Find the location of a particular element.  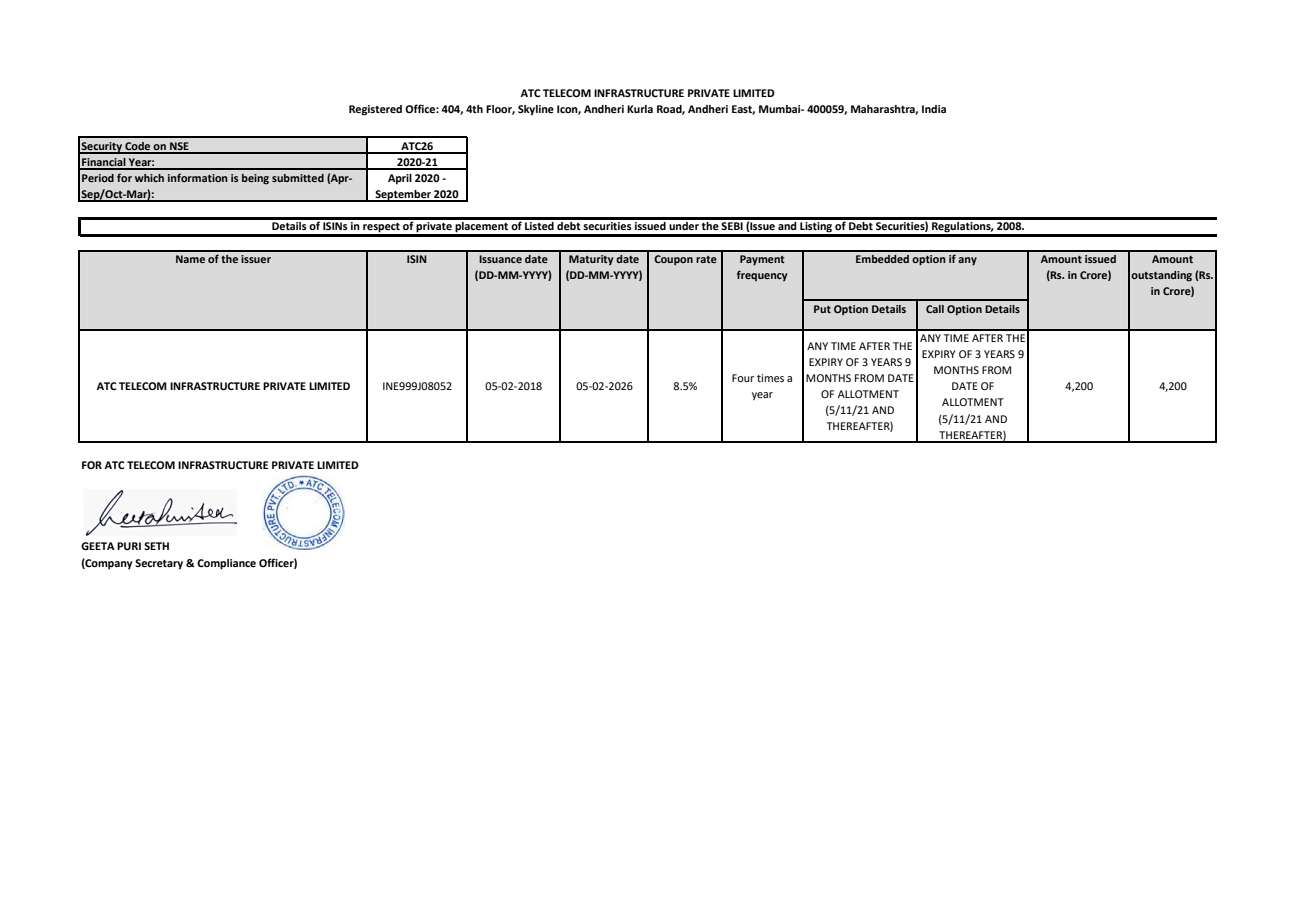

India is located at coordinates (934, 109).
